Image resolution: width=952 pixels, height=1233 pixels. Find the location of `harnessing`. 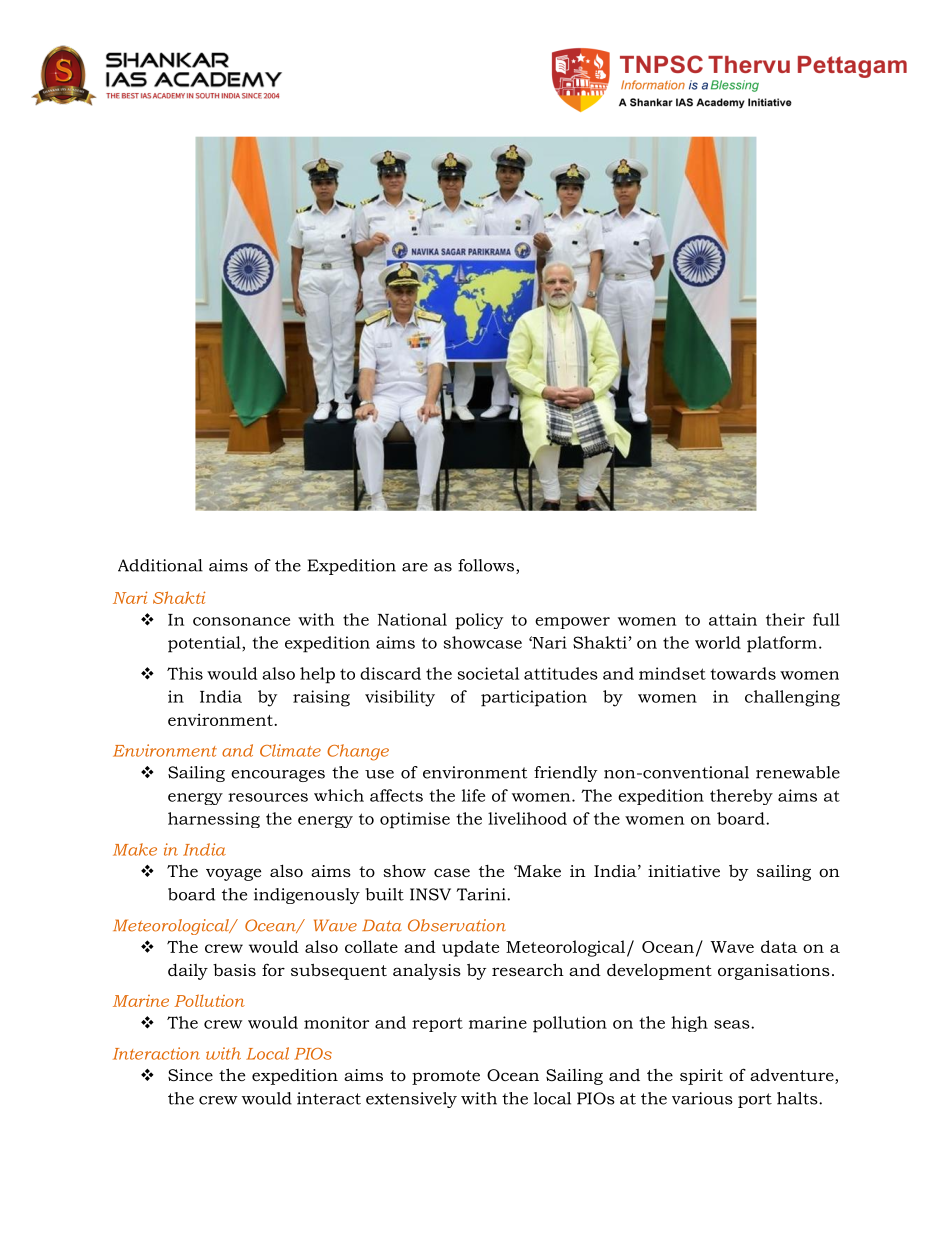

harnessing is located at coordinates (214, 820).
